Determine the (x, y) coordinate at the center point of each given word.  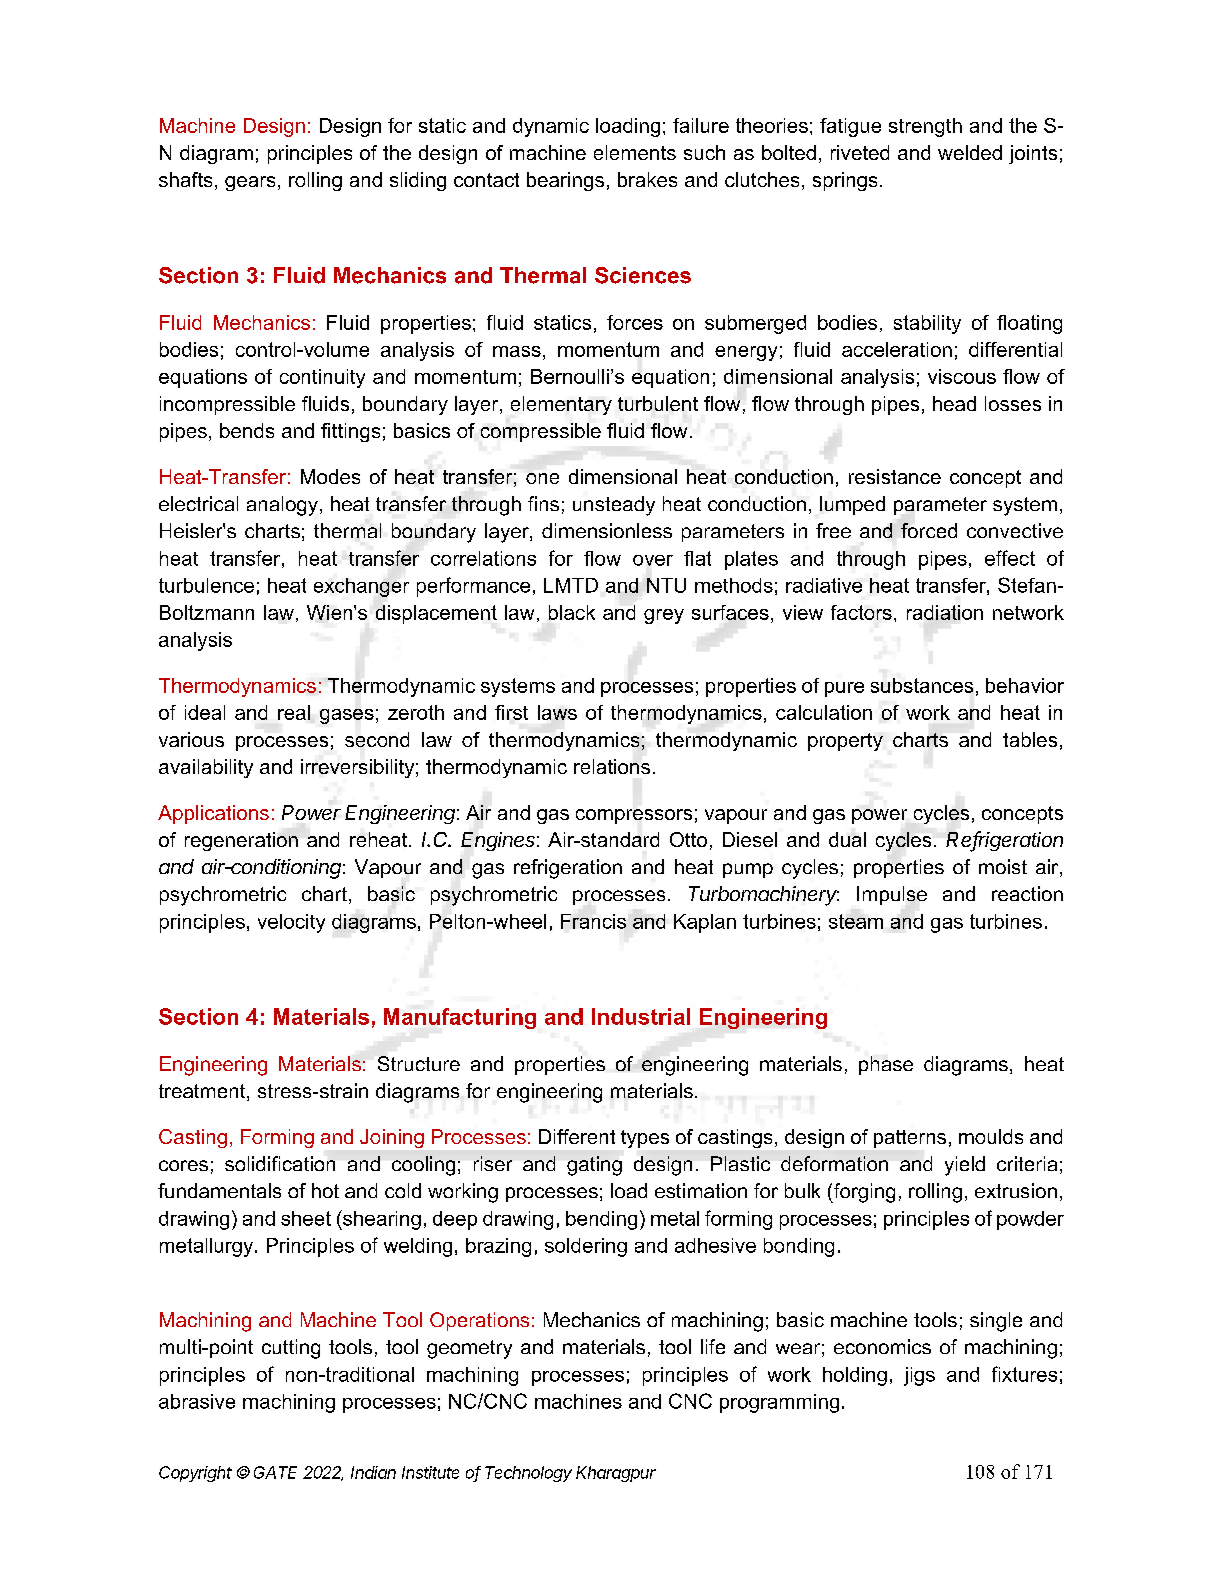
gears (250, 183)
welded (970, 152)
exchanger (361, 587)
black (572, 612)
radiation (945, 612)
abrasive (197, 1401)
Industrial (641, 1016)
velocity (291, 923)
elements (635, 152)
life (713, 1346)
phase (886, 1065)
